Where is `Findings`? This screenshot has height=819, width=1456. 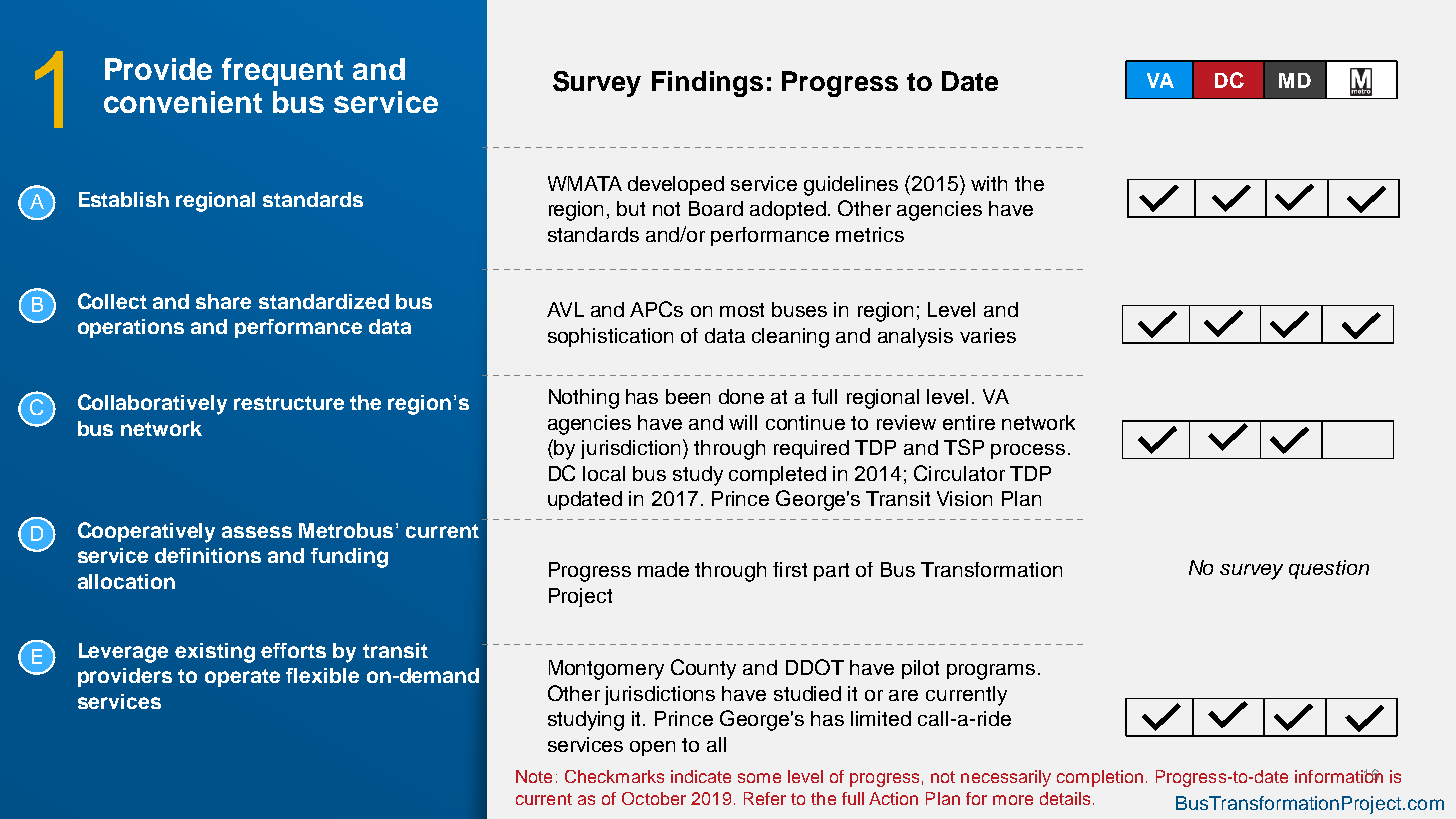
Findings is located at coordinates (707, 84).
